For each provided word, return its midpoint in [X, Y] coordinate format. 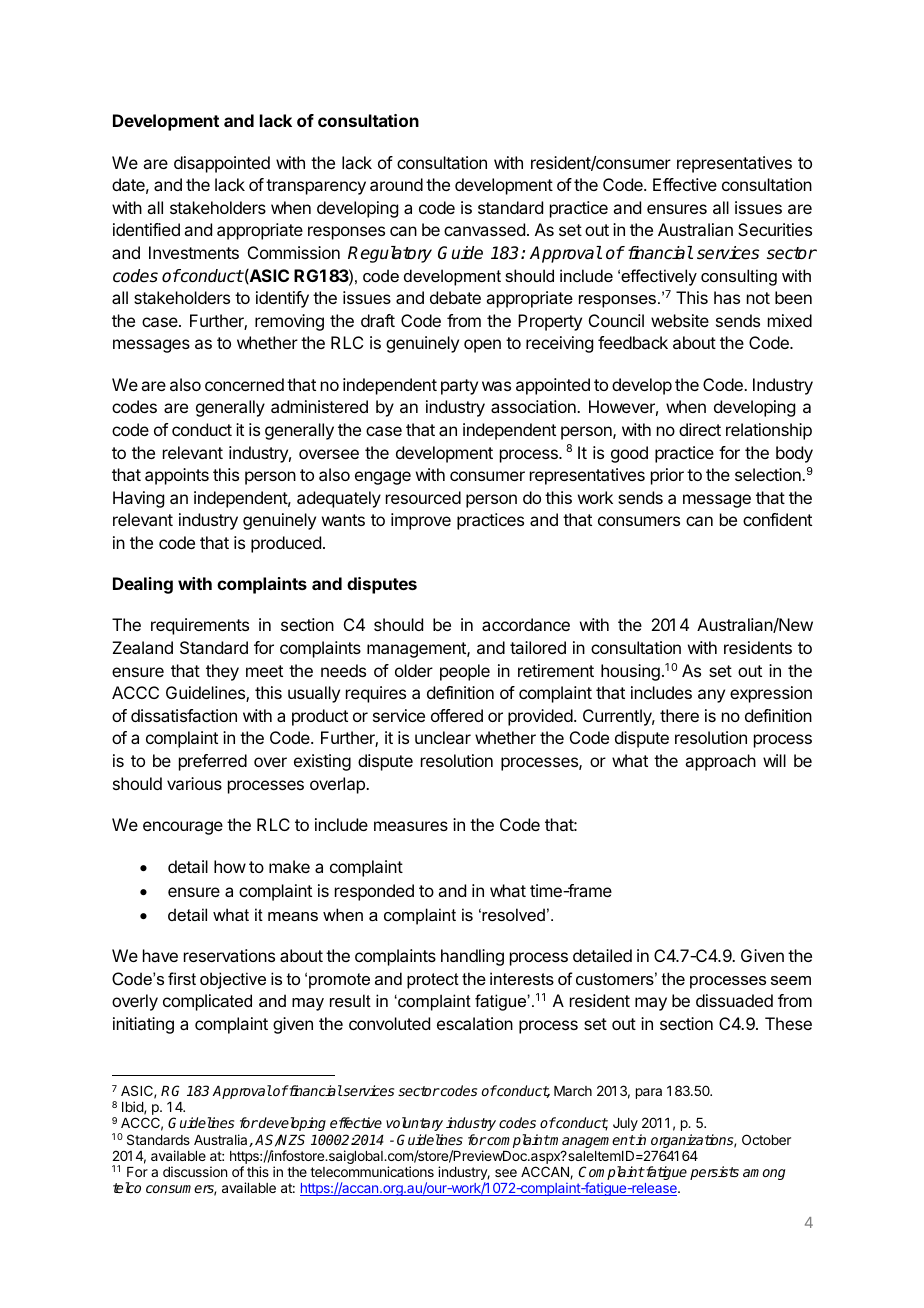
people [465, 672]
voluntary [414, 1124]
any [711, 696]
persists [714, 1173]
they [222, 672]
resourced [423, 497]
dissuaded [734, 1000]
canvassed [484, 229]
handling [472, 957]
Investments [194, 252]
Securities [775, 229]
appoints [177, 476]
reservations [229, 955]
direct [700, 429]
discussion [195, 1171]
